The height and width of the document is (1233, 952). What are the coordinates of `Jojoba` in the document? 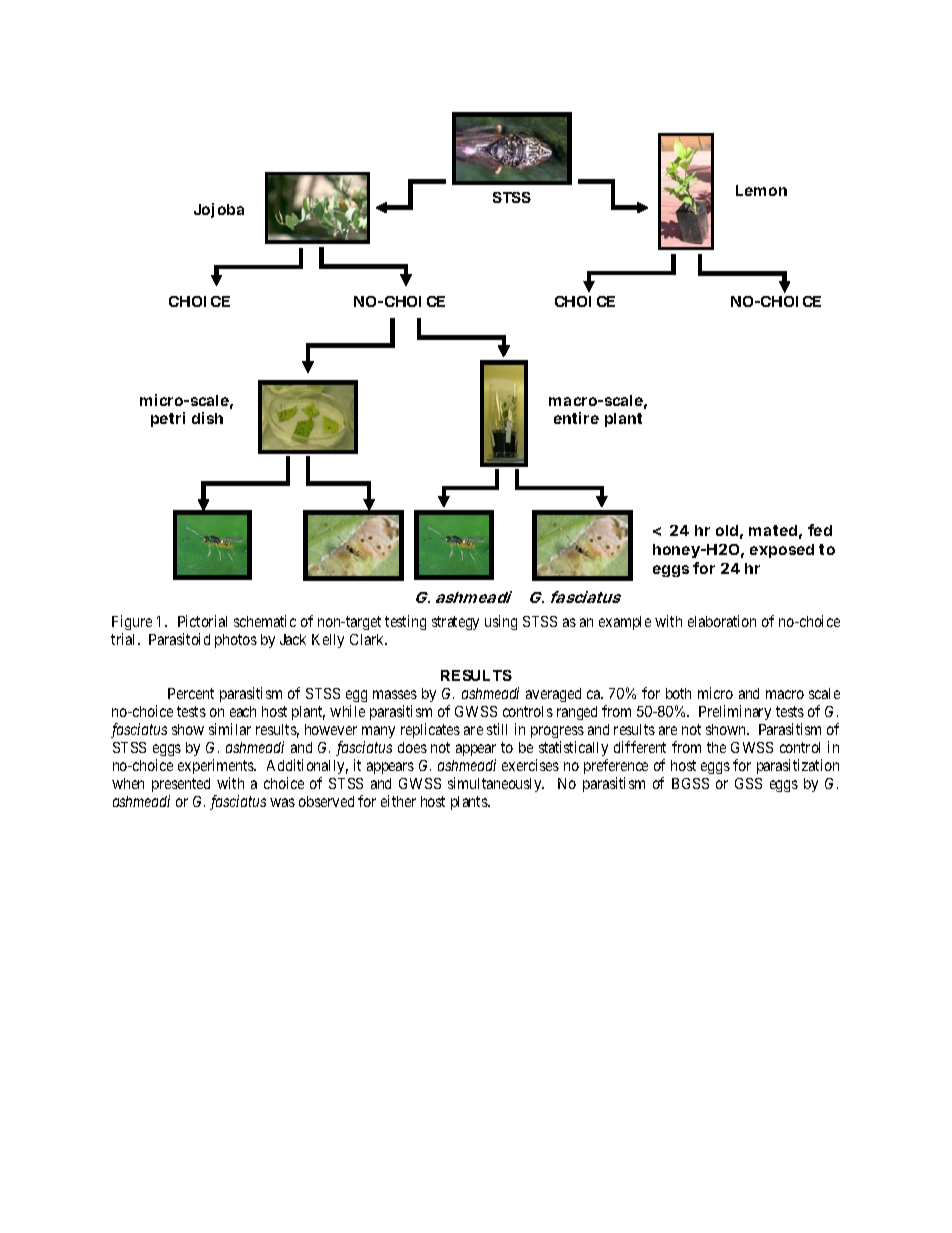 It's located at (219, 210).
